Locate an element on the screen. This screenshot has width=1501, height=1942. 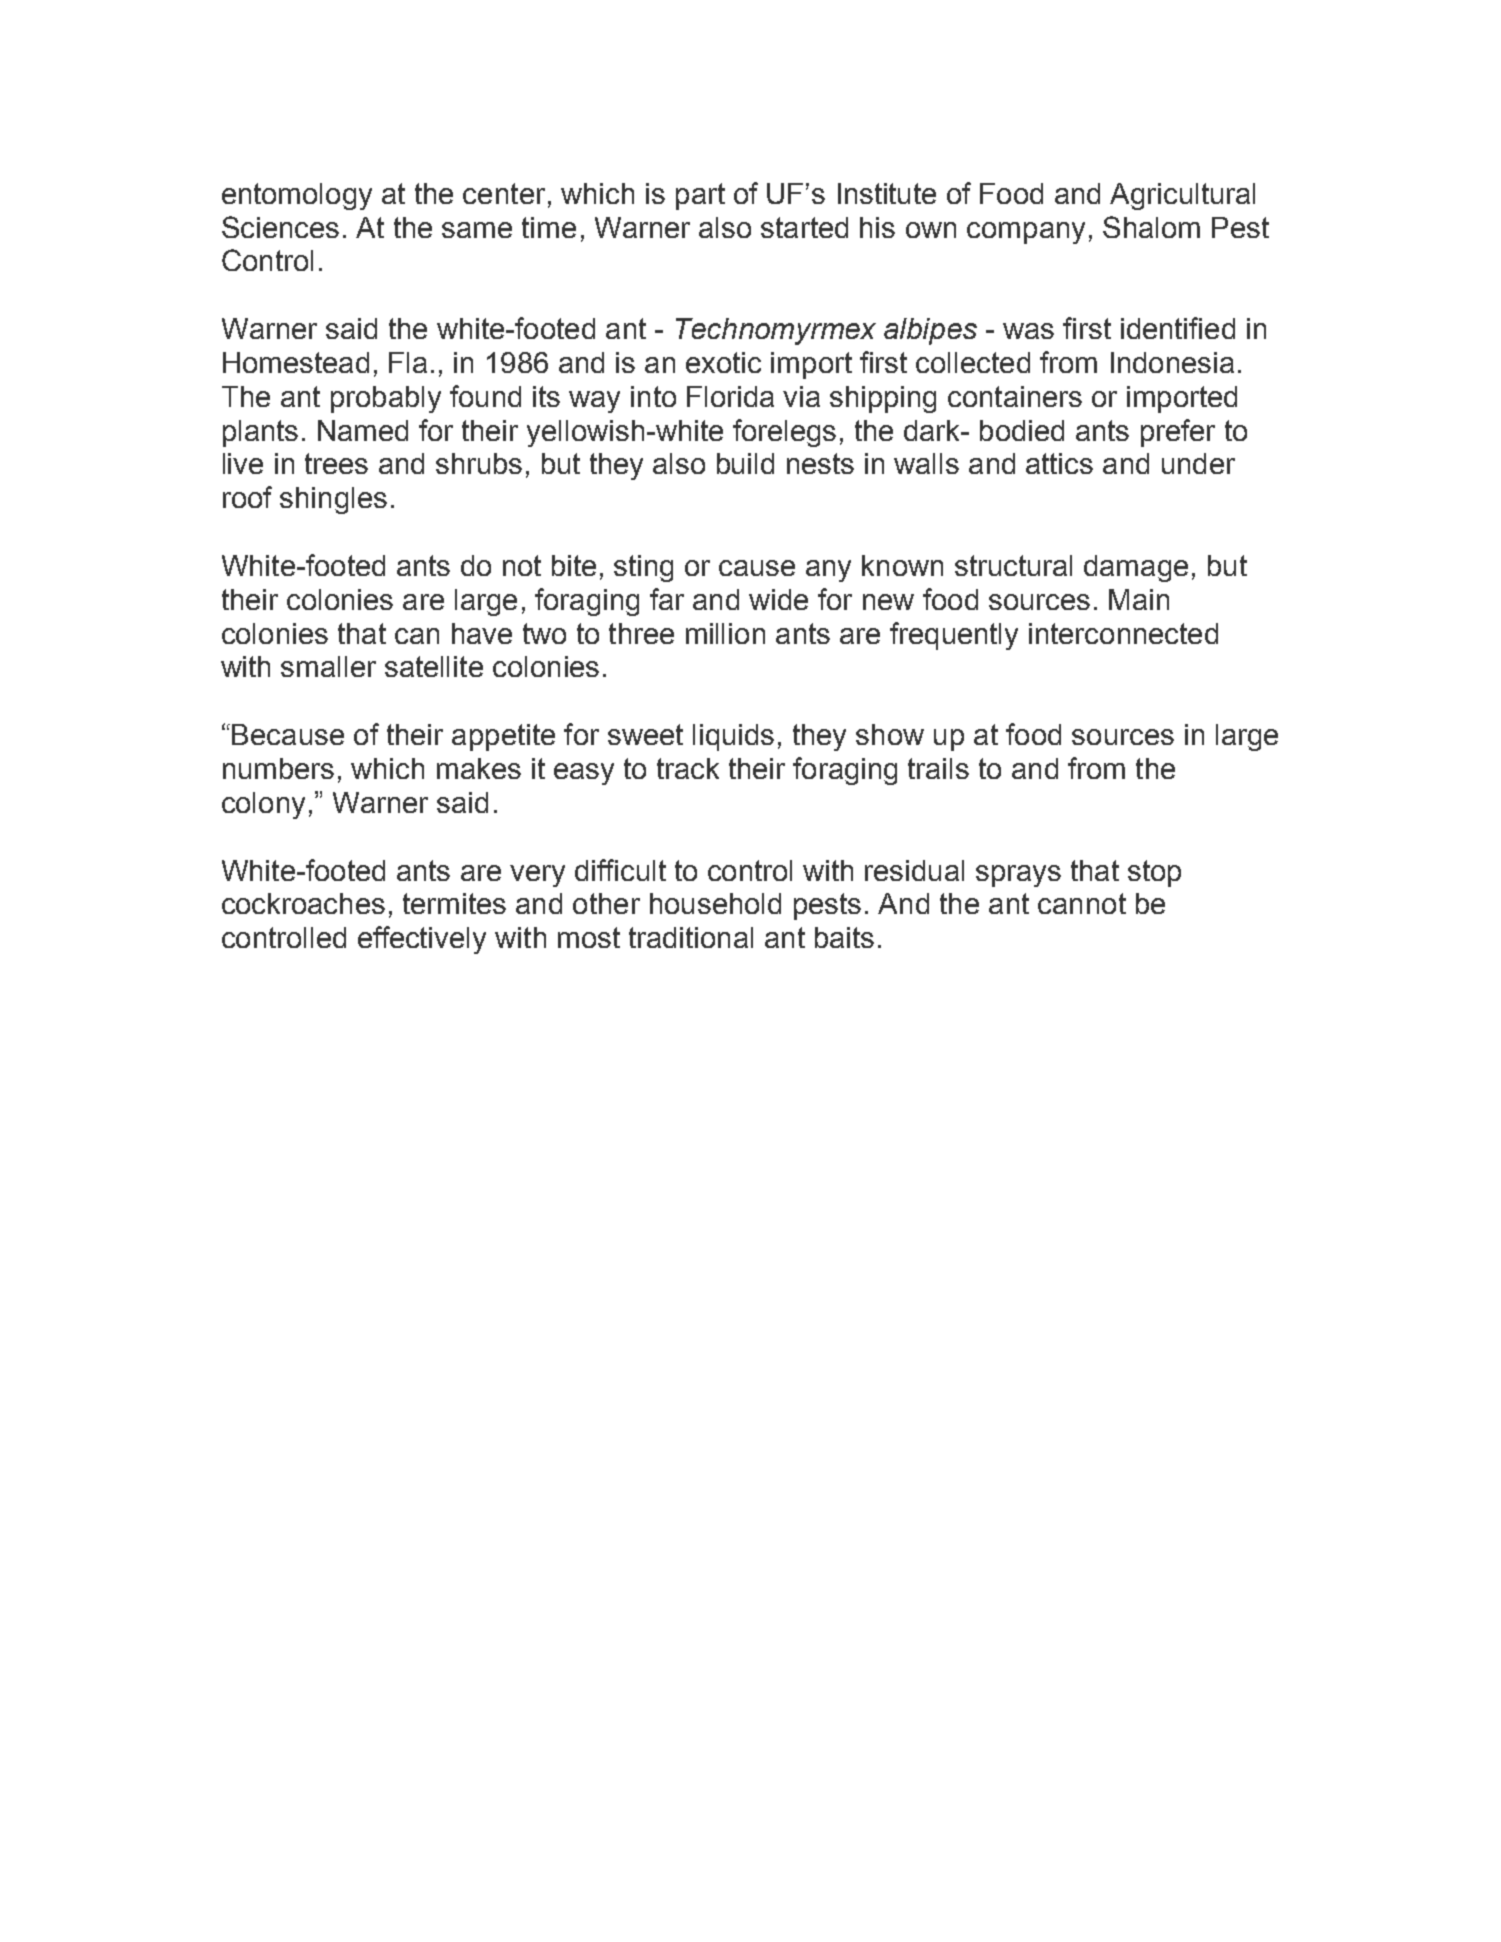
liquids is located at coordinates (733, 737).
